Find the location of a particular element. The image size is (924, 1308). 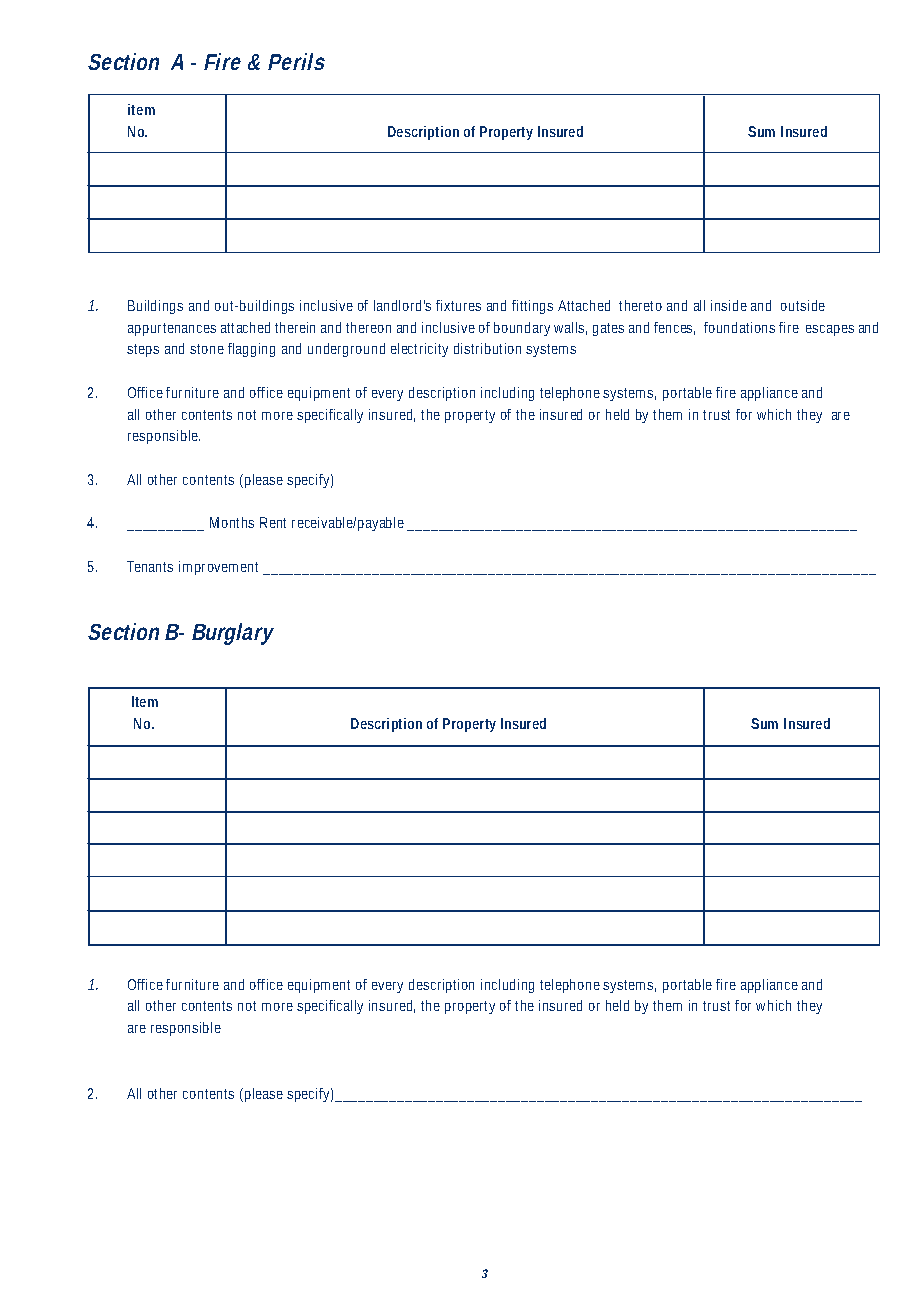

flagging is located at coordinates (251, 350).
